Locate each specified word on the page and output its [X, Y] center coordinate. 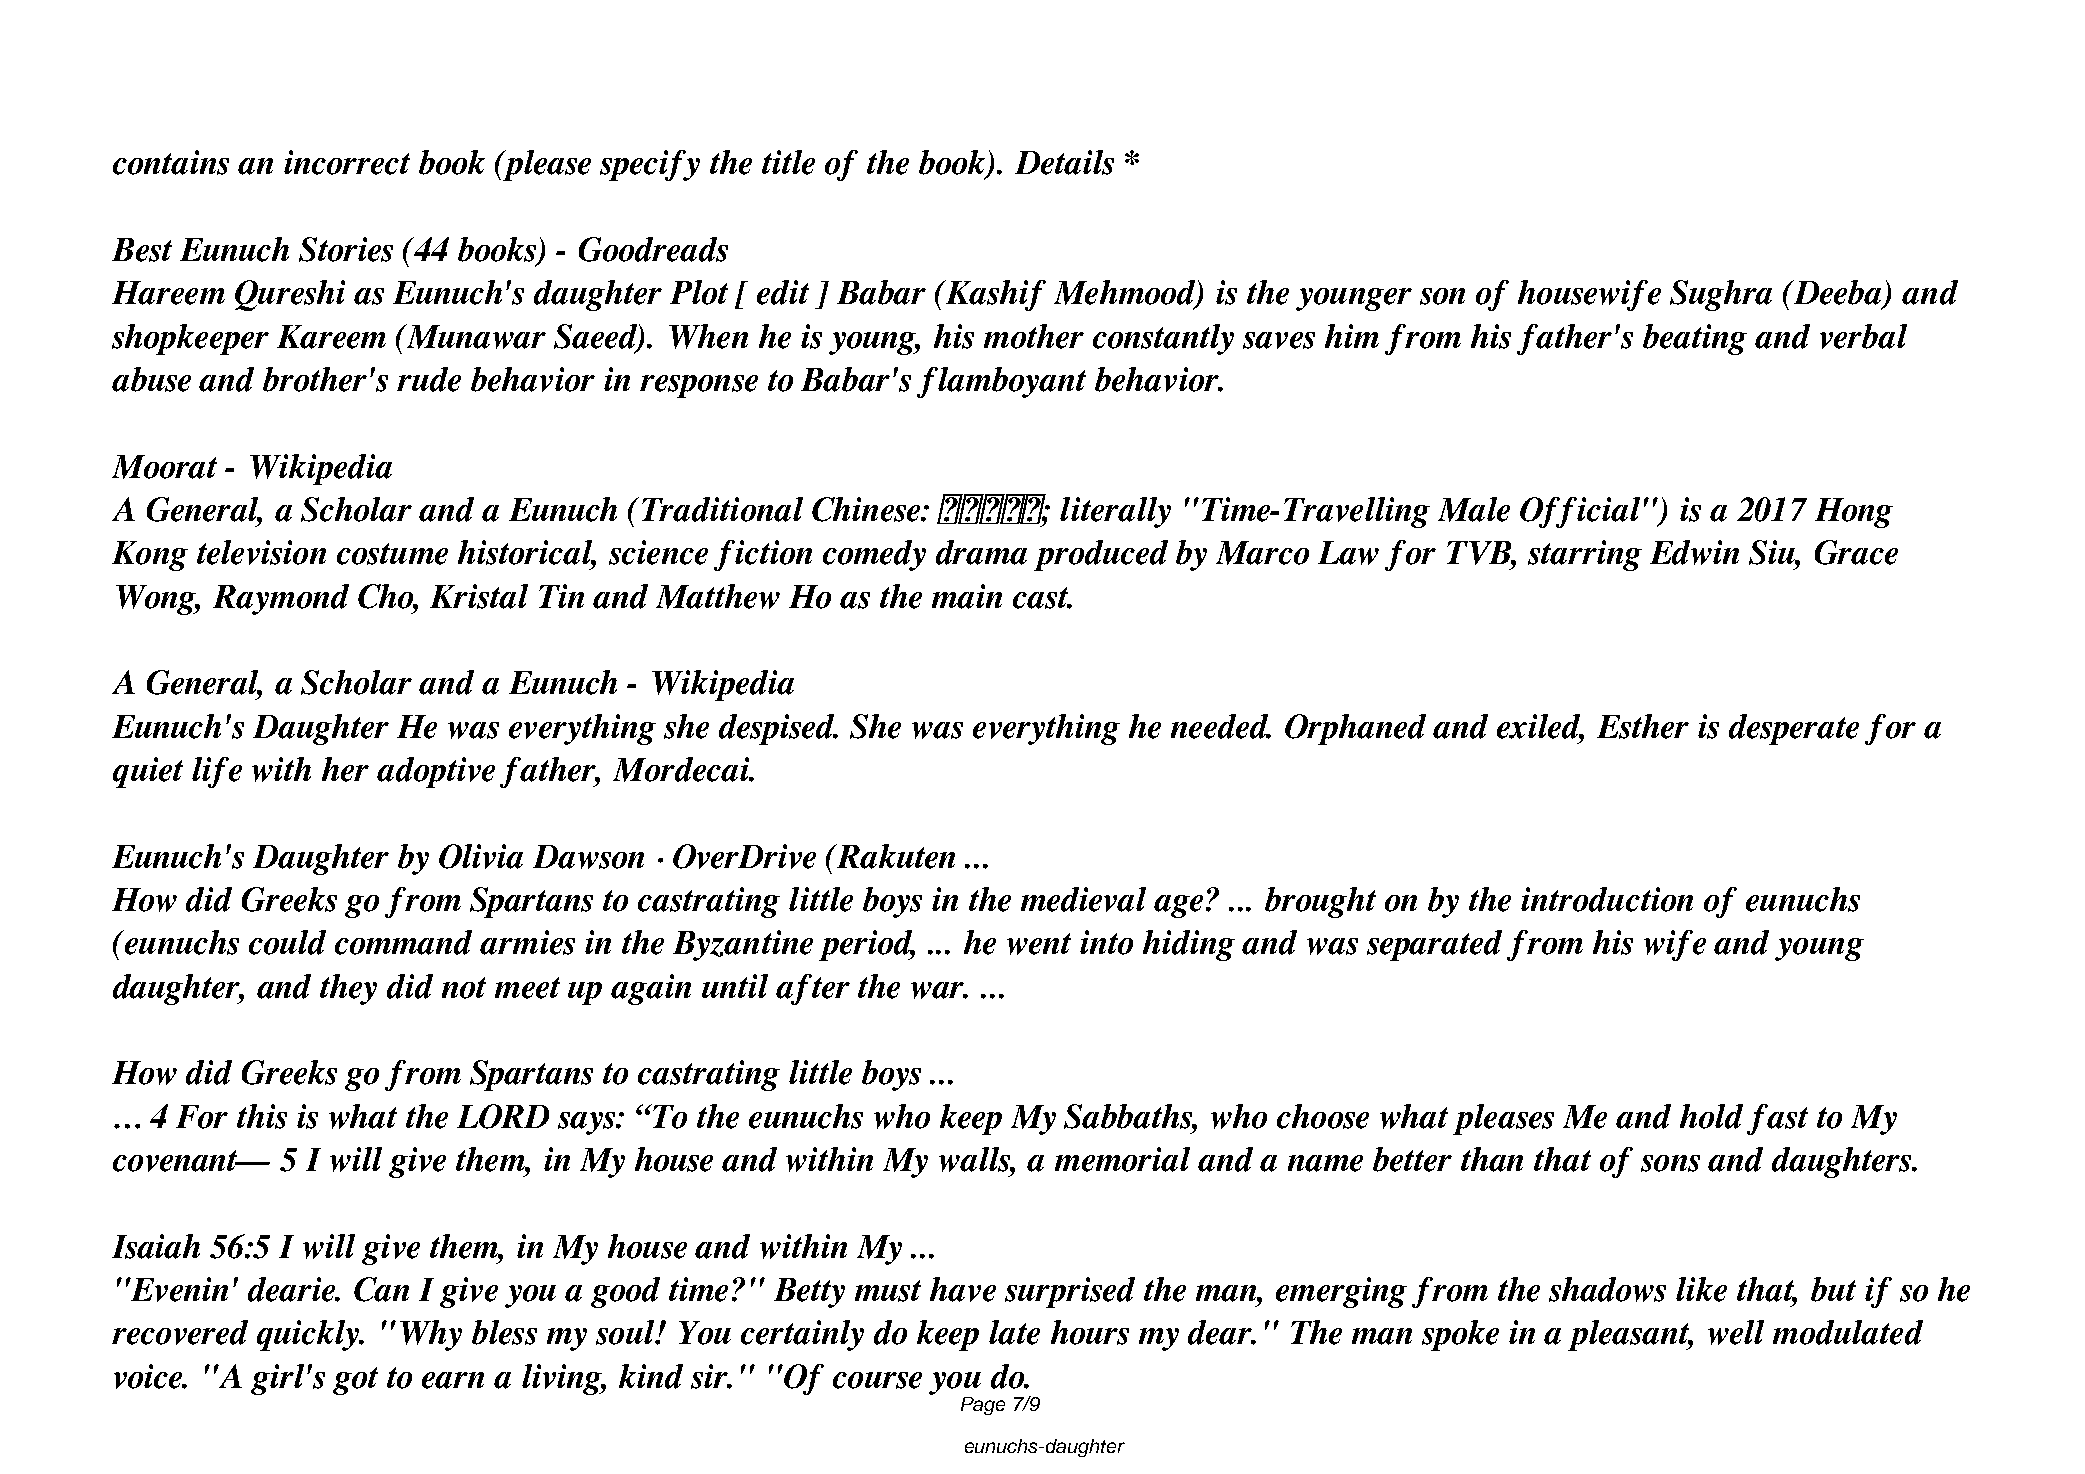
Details [1064, 162]
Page [983, 1406]
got [355, 1381]
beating [1695, 339]
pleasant [1630, 1335]
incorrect [347, 162]
